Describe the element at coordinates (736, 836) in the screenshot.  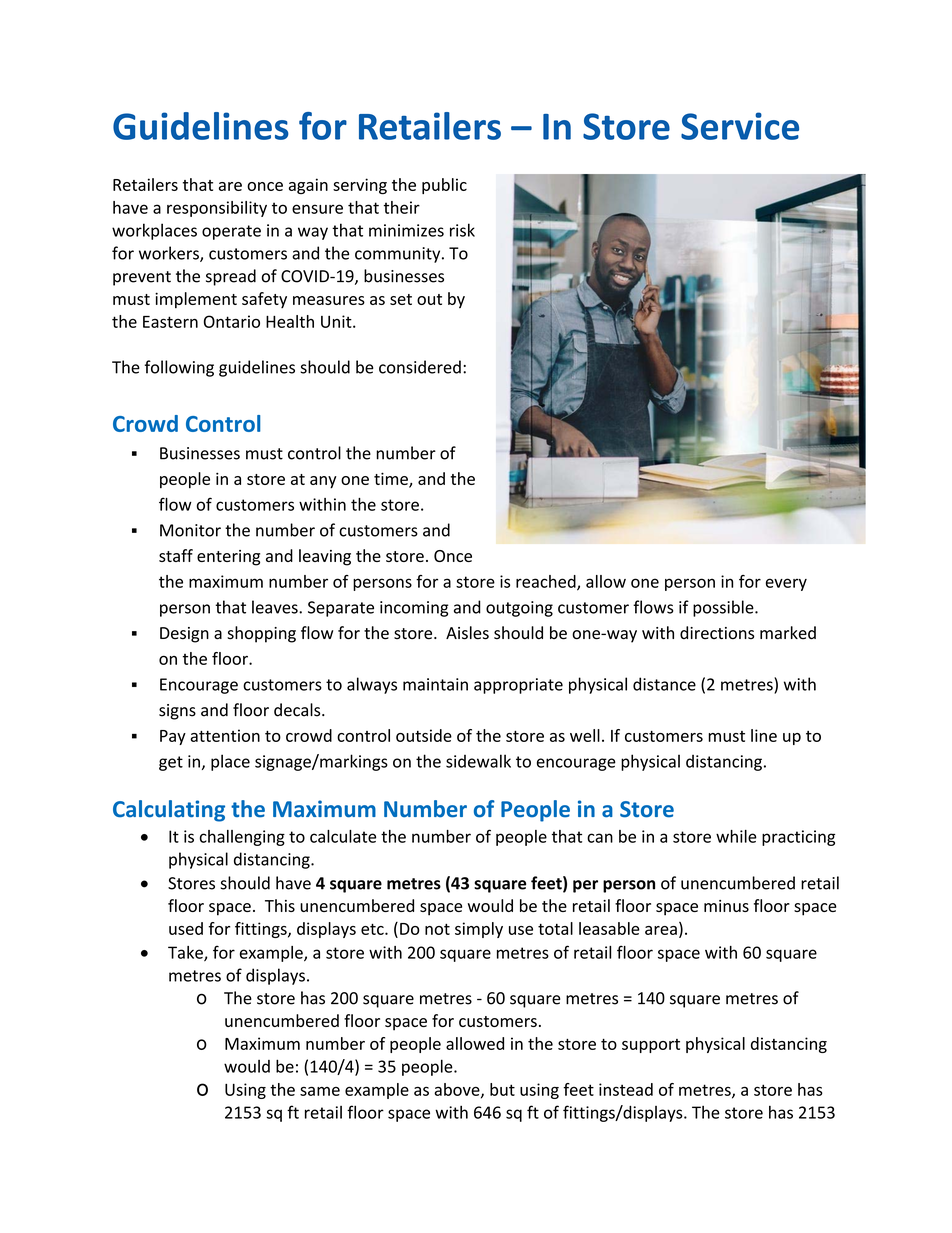
I see `while` at that location.
